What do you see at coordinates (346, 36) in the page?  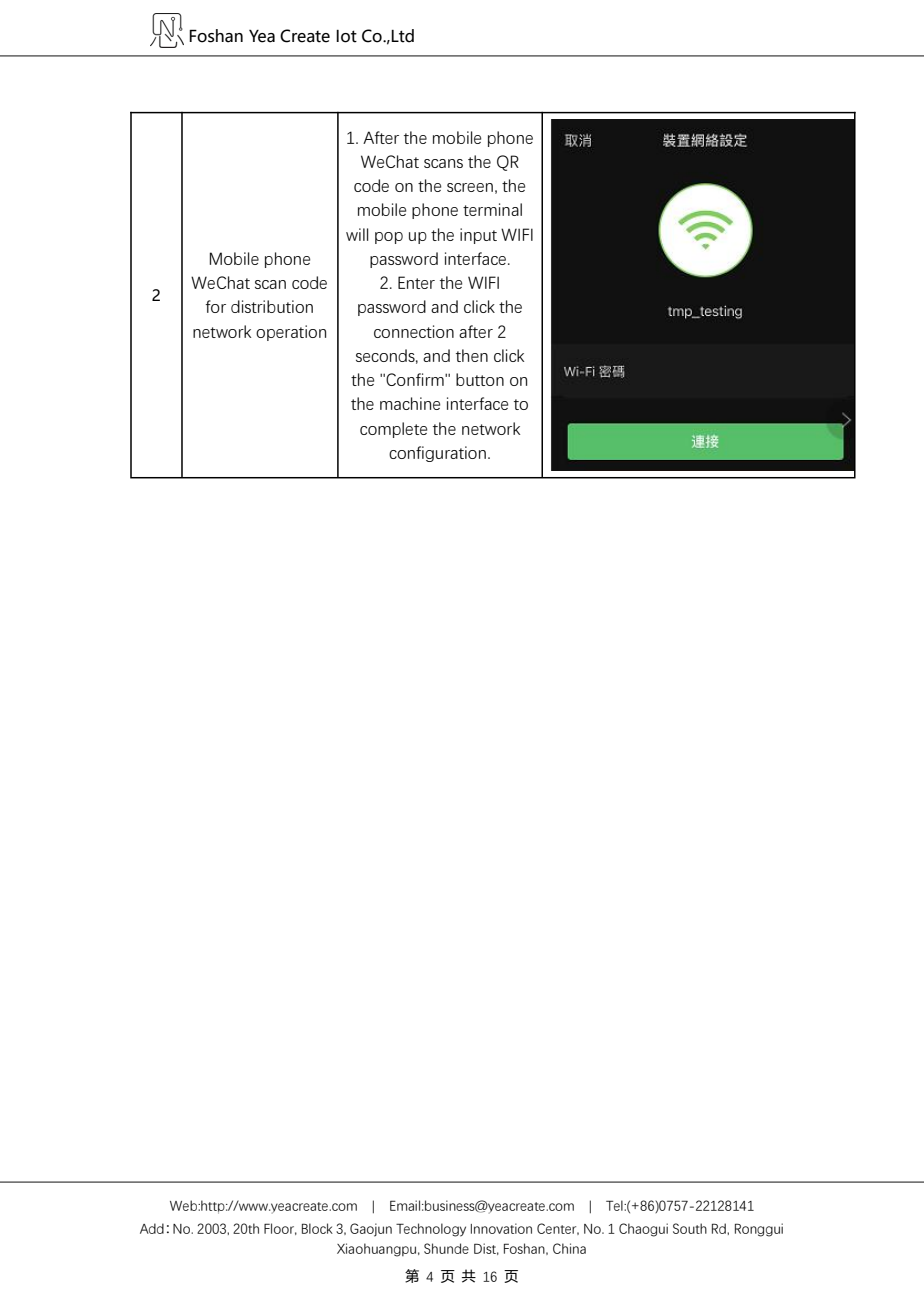 I see `Iot` at bounding box center [346, 36].
